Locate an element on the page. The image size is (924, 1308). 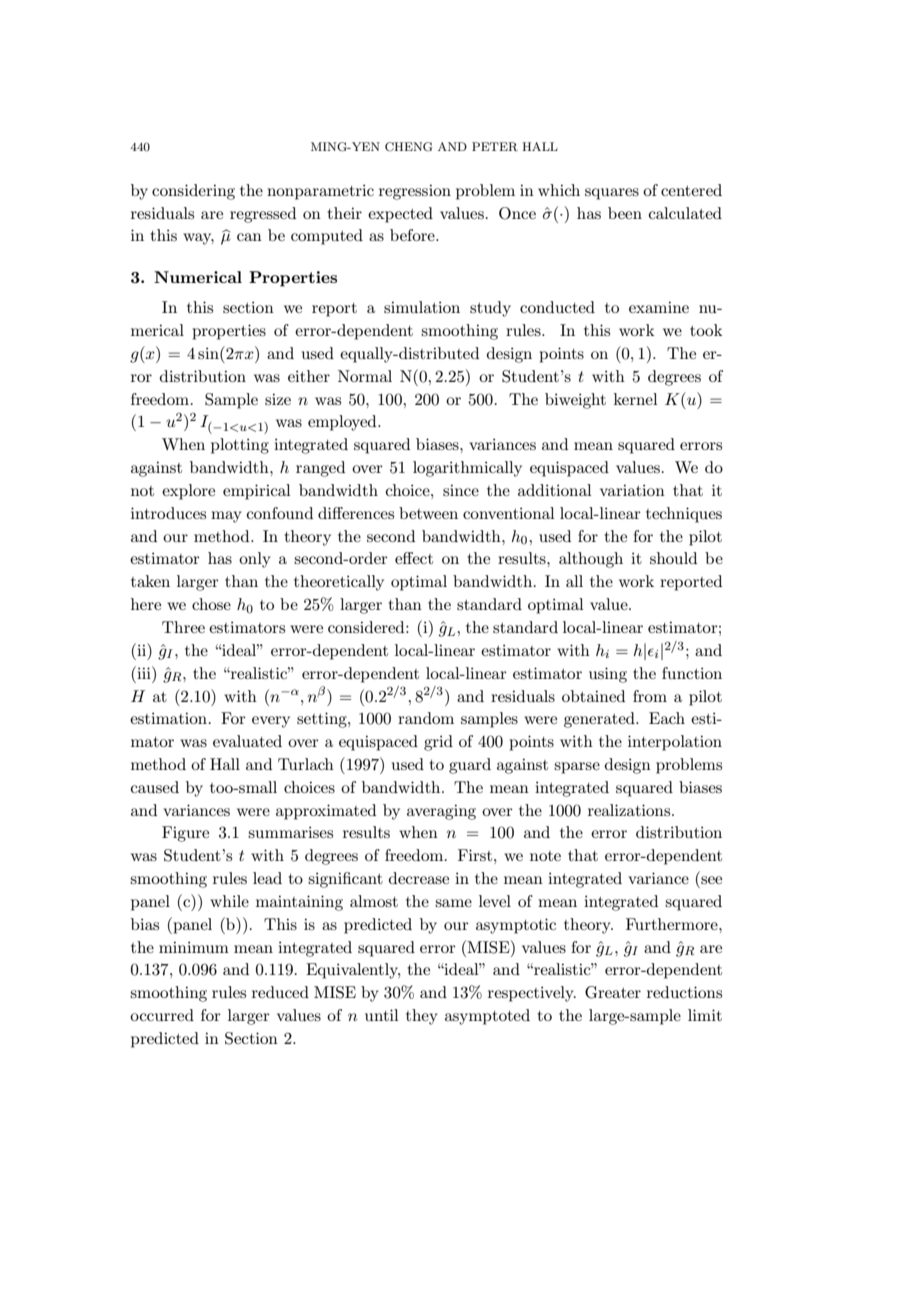
occurred is located at coordinates (162, 1015).
